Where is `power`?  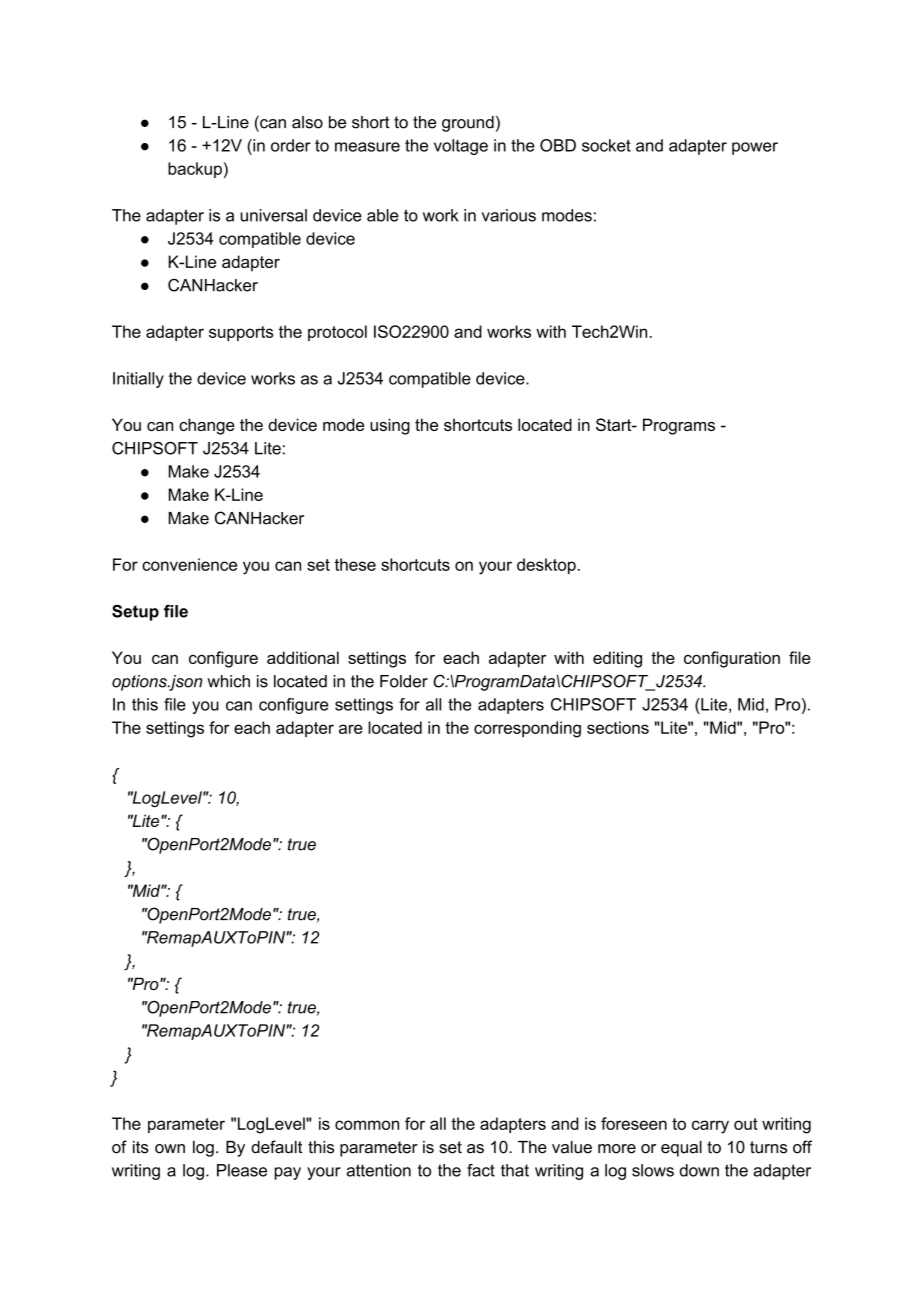
power is located at coordinates (755, 148).
